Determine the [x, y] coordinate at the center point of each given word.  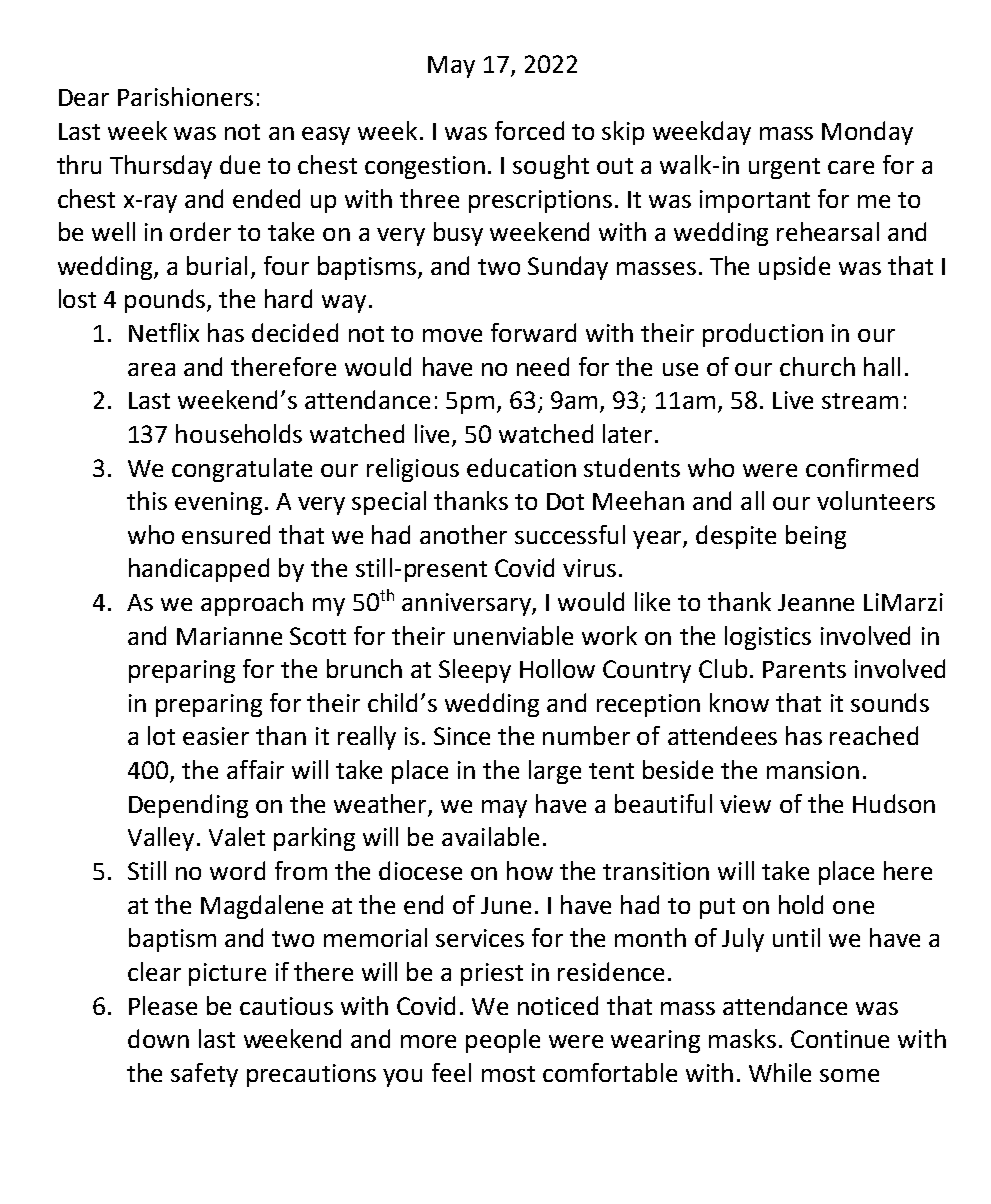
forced [529, 130]
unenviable [513, 635]
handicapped [199, 570]
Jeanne [816, 602]
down [158, 1038]
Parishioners [185, 96]
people [503, 1041]
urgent [784, 168]
